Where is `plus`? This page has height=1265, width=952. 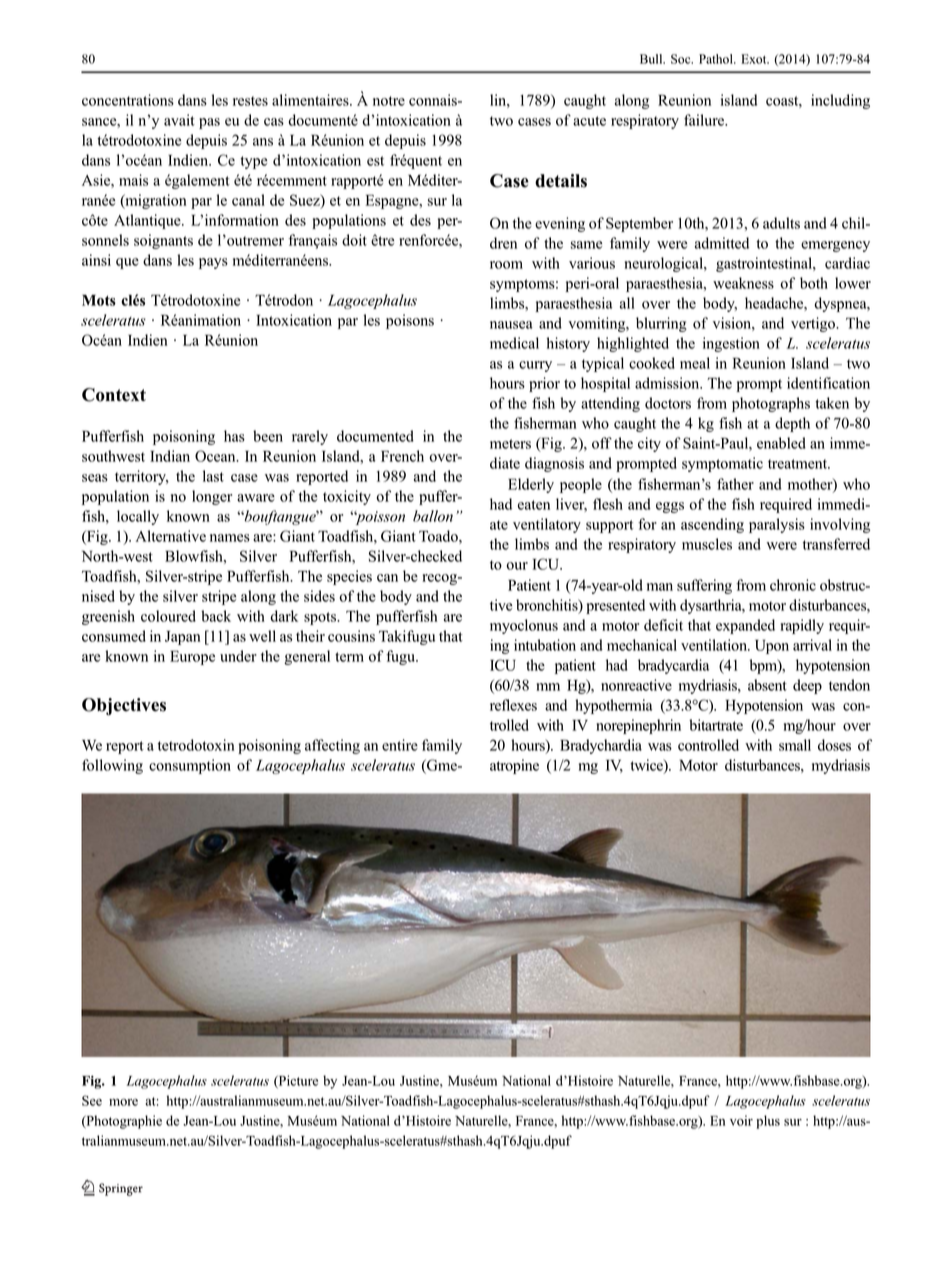
plus is located at coordinates (768, 1122).
